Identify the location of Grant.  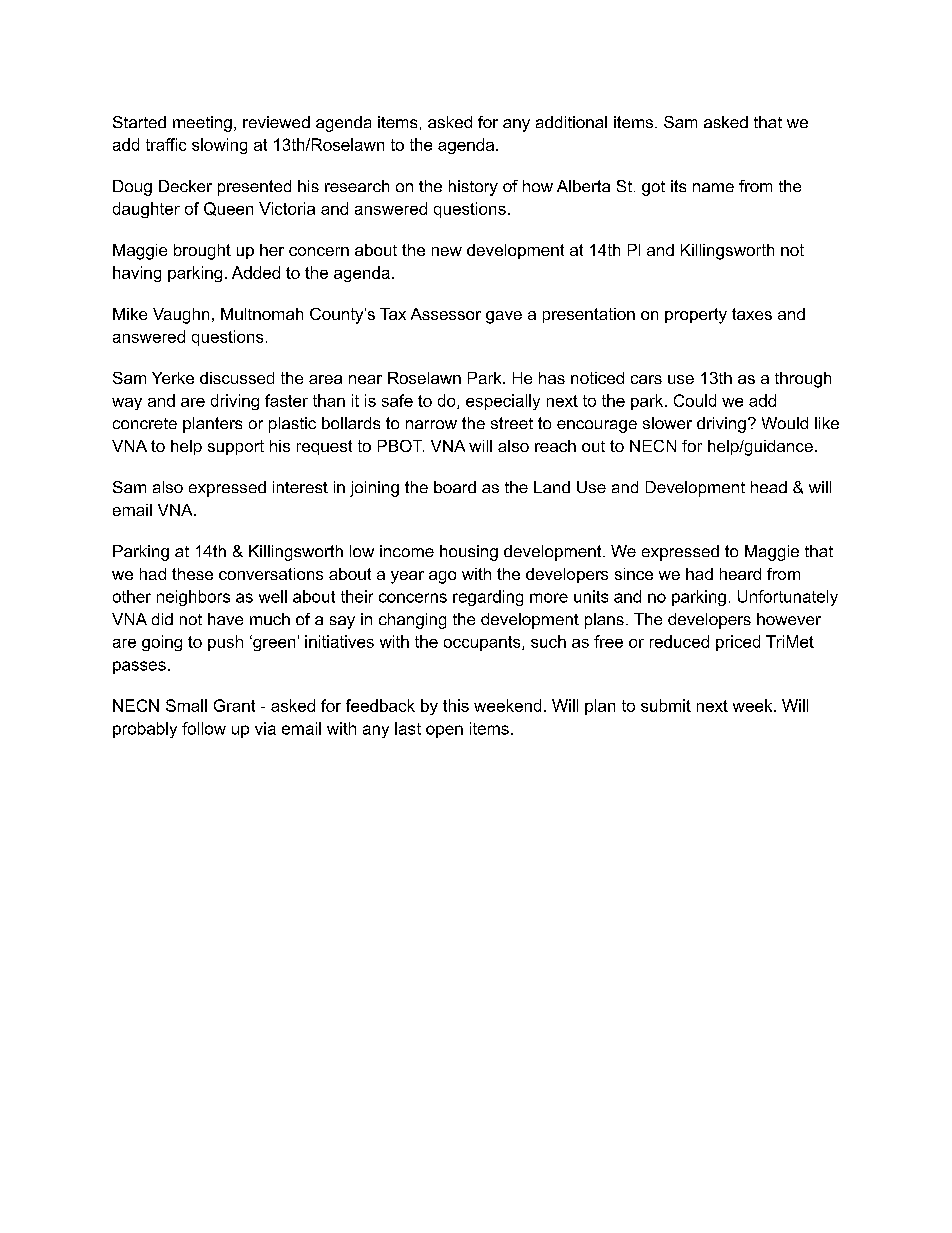
(234, 705).
